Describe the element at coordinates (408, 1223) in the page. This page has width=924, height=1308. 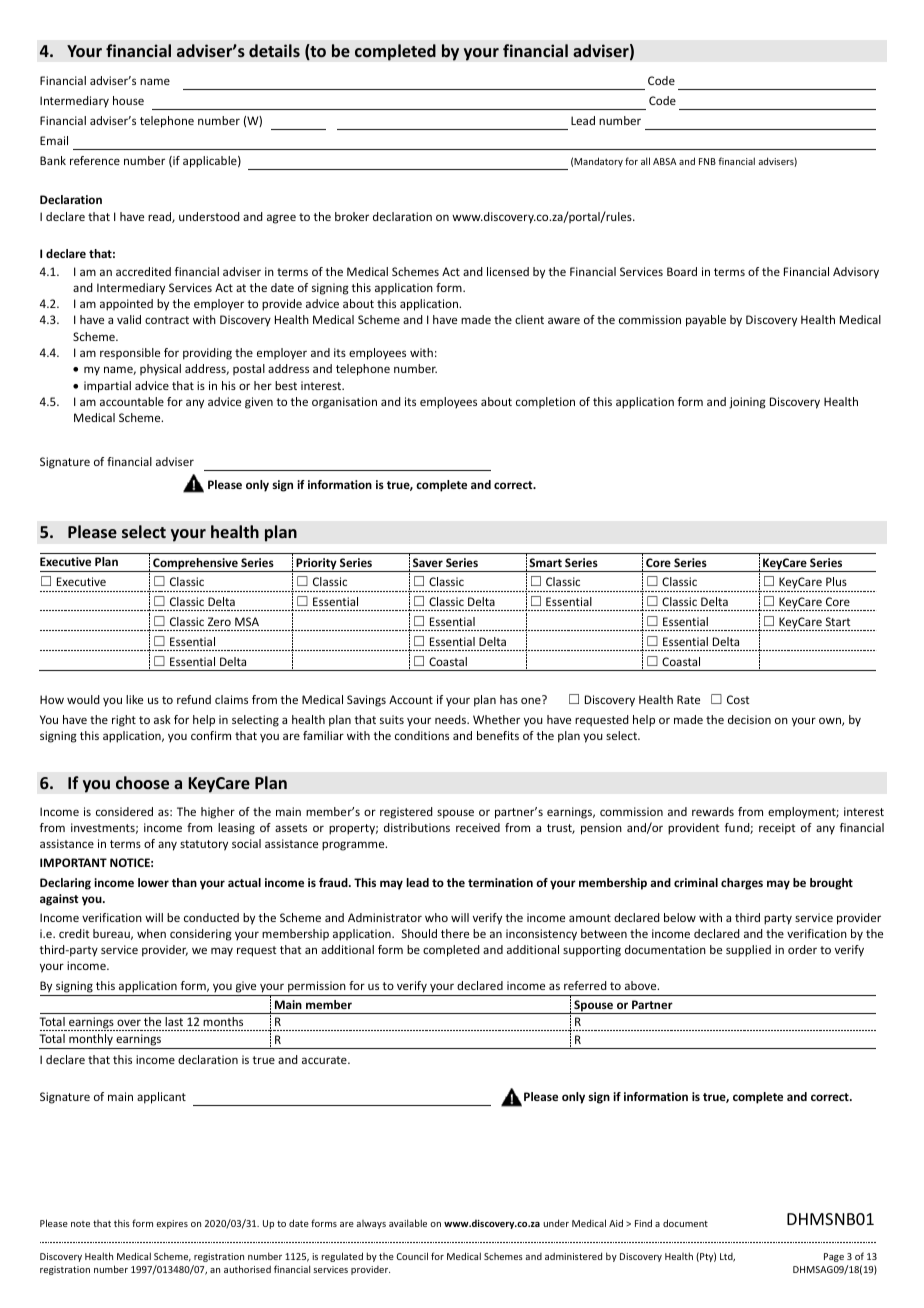
I see `available` at that location.
